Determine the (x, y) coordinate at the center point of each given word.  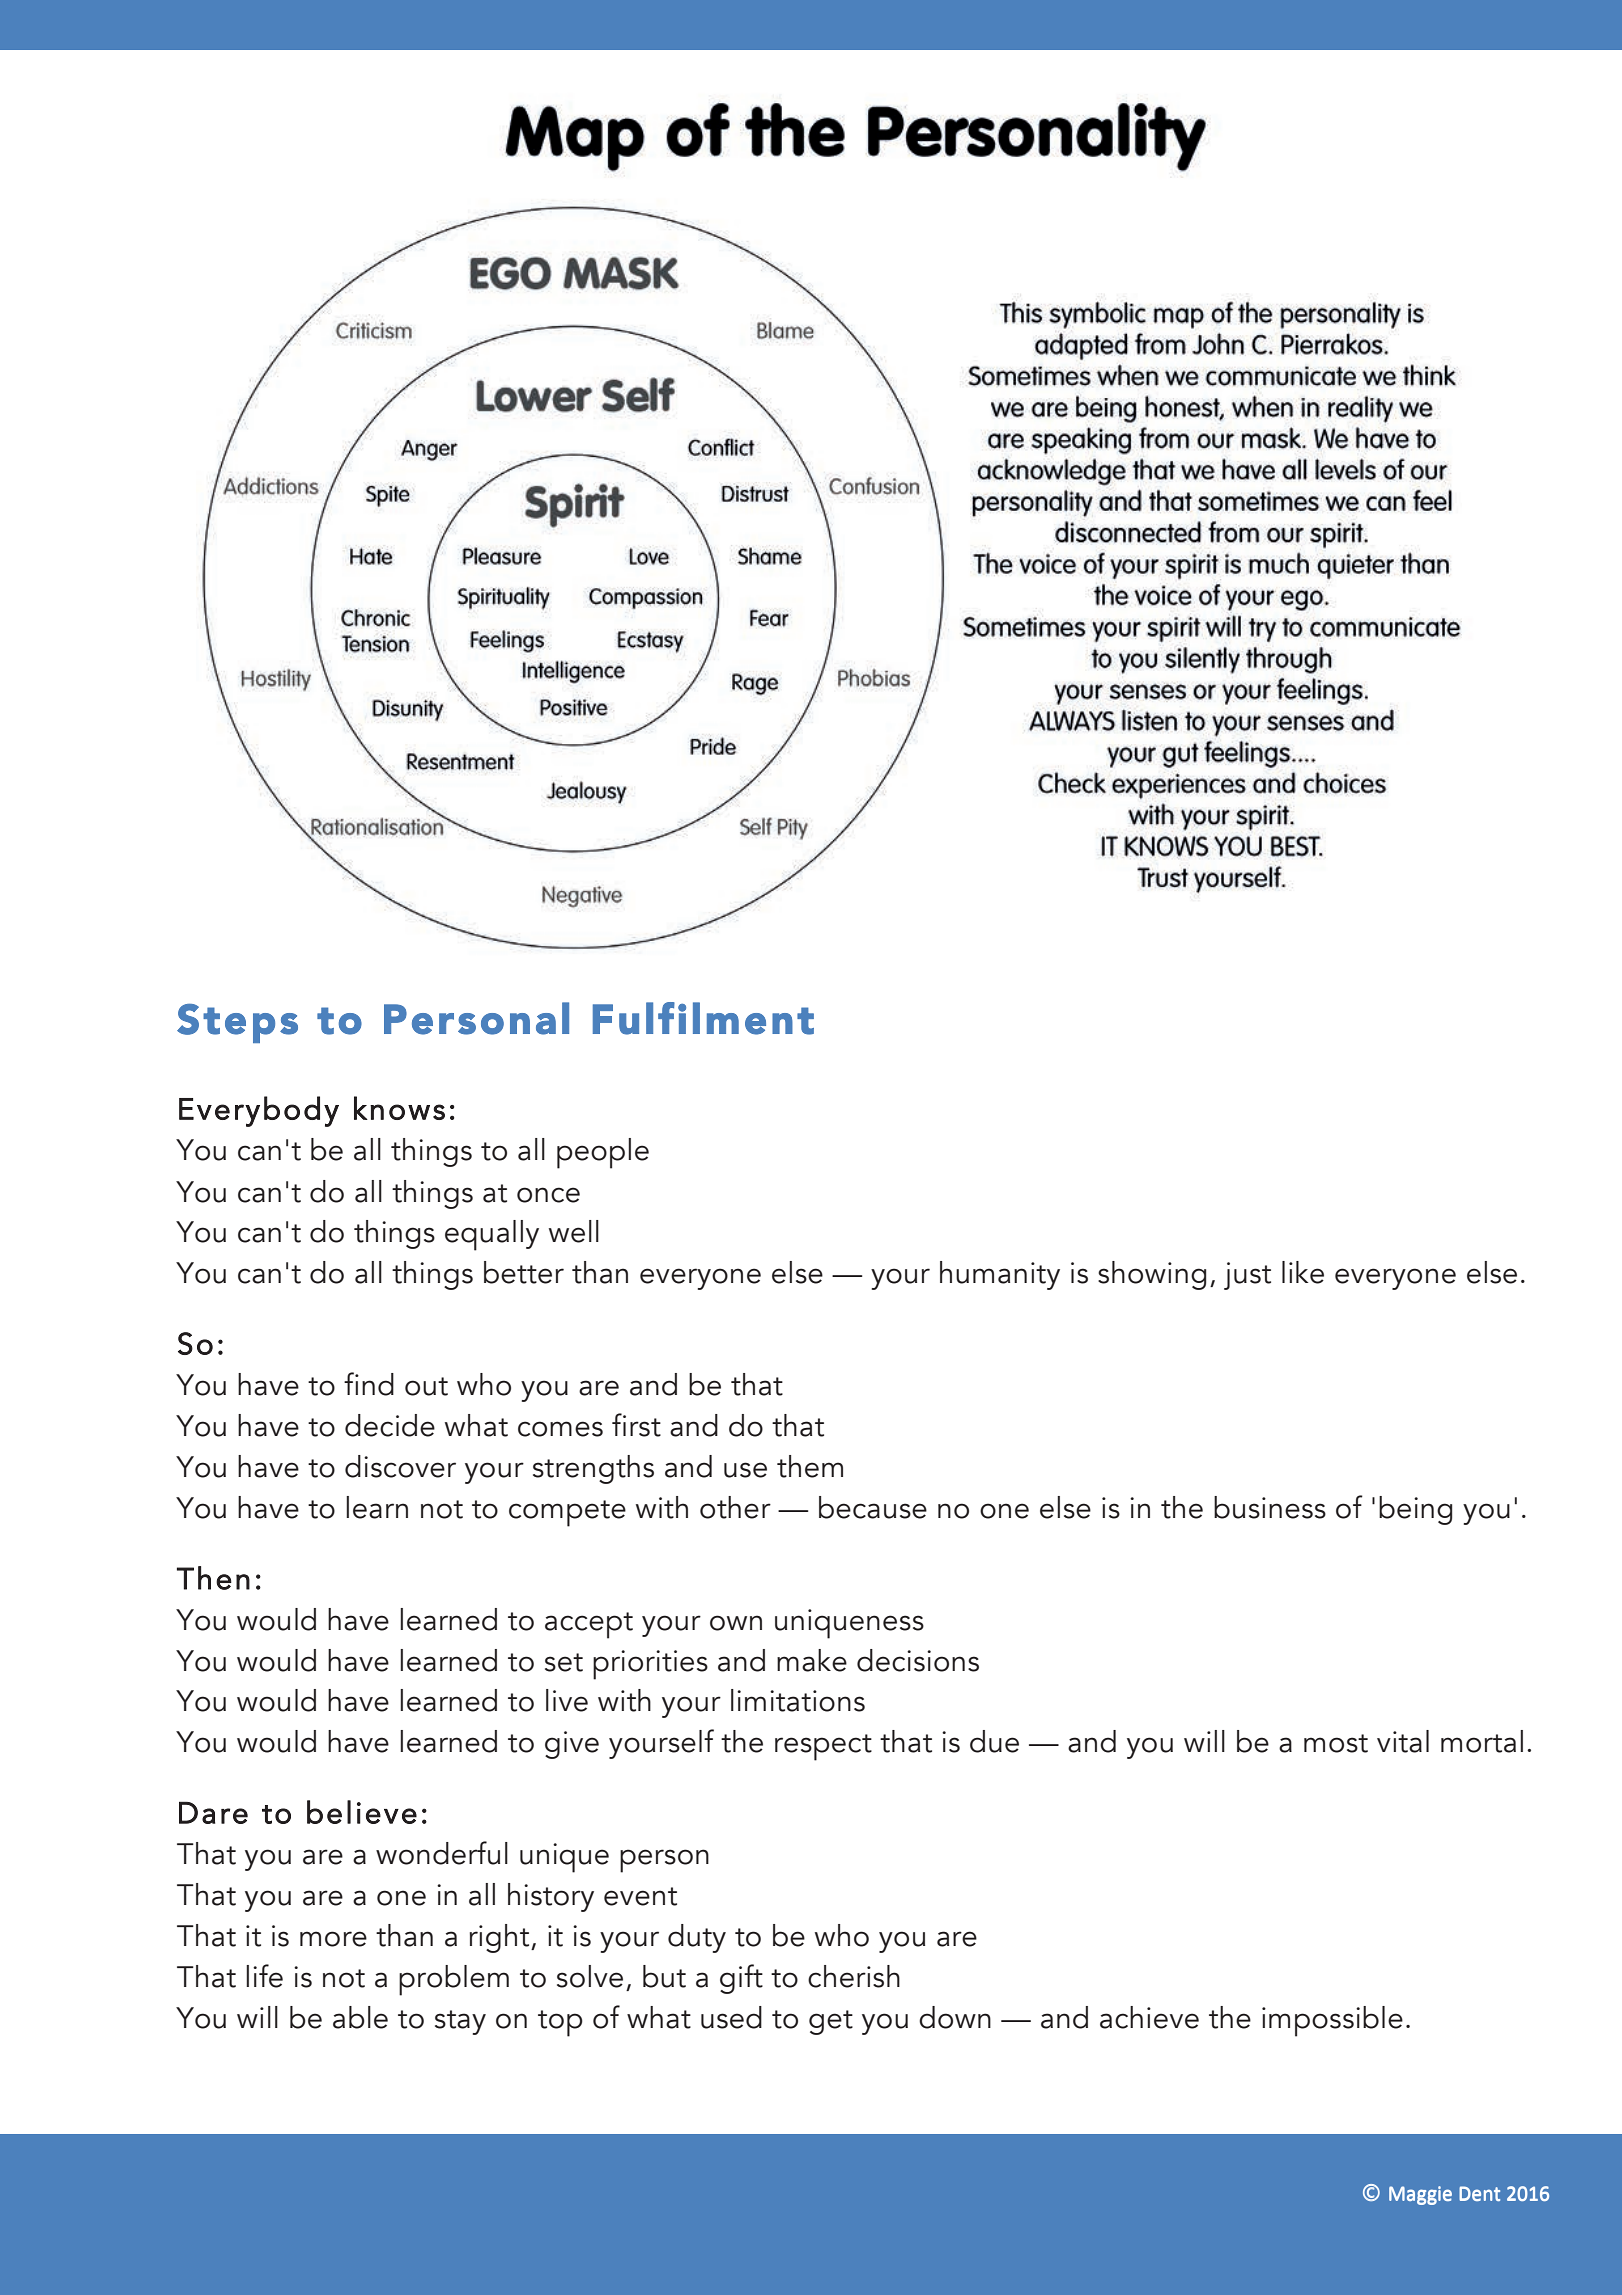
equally (492, 1235)
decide (390, 1425)
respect (823, 1747)
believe (362, 1812)
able (360, 2017)
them (810, 1466)
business (1270, 1507)
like (1303, 1272)
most (1336, 1743)
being (1415, 1510)
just (1247, 1276)
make (812, 1660)
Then (213, 1578)
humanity (1000, 1275)
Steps (237, 1023)
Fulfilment (703, 1018)
